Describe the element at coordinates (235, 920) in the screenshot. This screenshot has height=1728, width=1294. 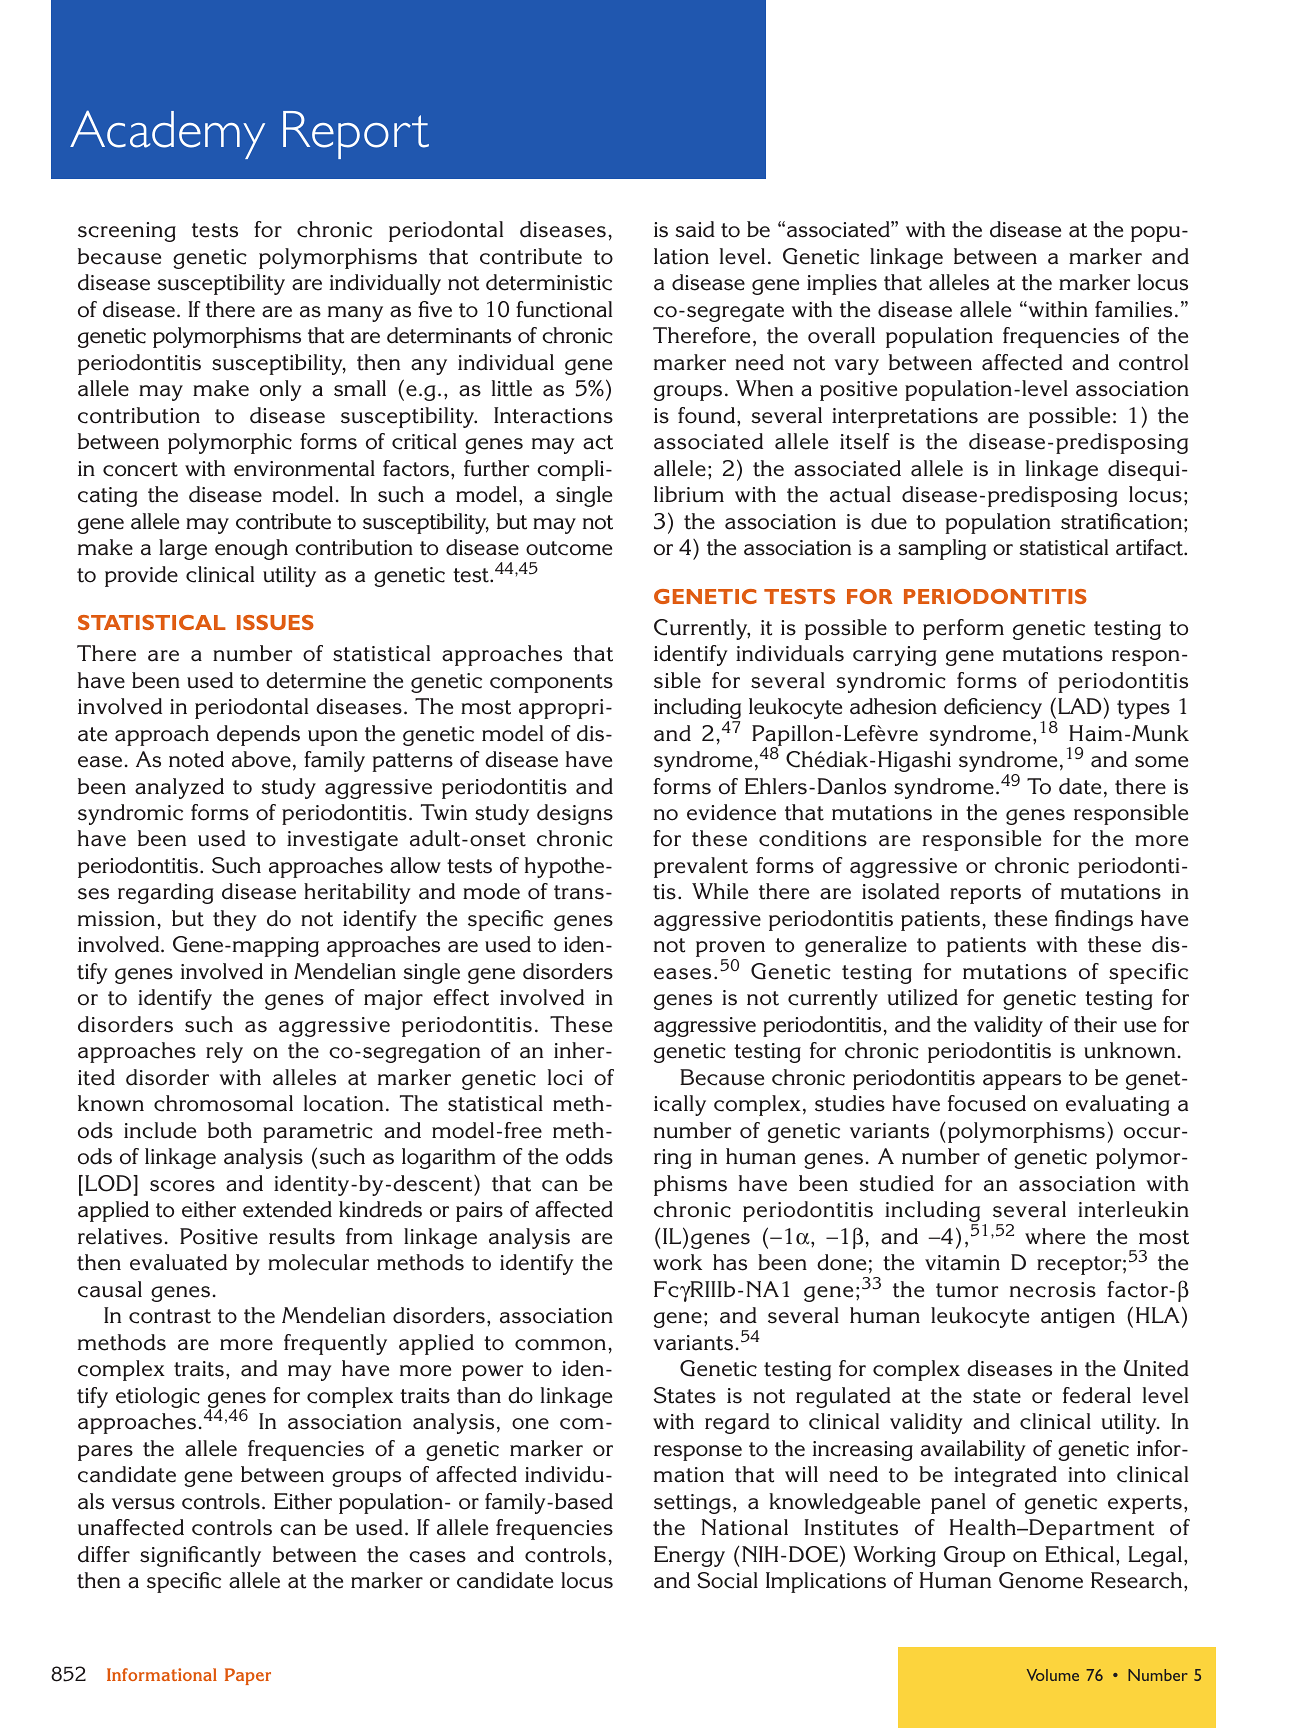
I see `they` at that location.
